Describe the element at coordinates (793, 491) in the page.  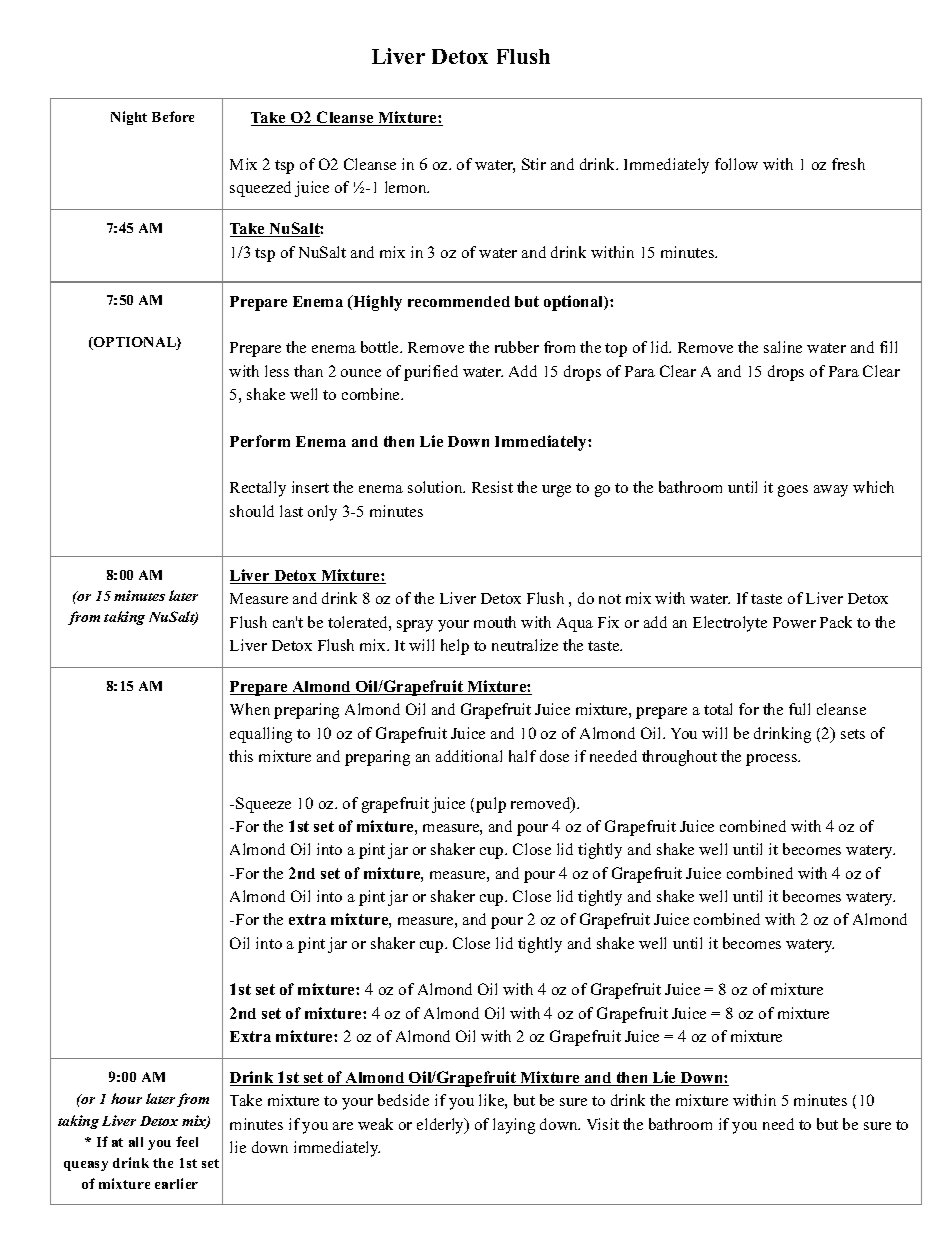
I see `goes` at that location.
